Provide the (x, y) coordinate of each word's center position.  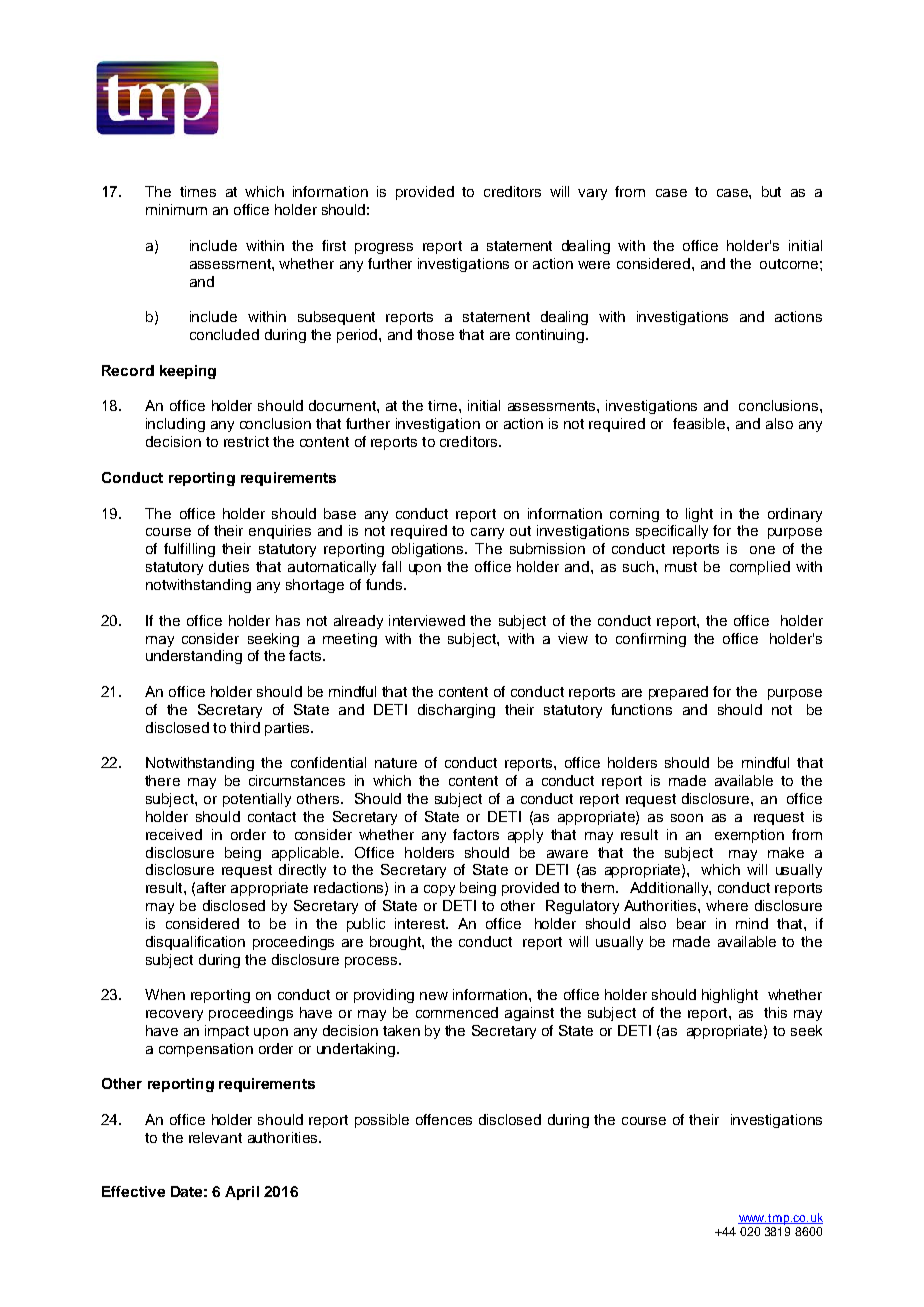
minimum (176, 209)
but (771, 191)
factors (476, 834)
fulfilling (189, 550)
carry (487, 533)
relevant (215, 1137)
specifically (672, 532)
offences (444, 1119)
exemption (749, 836)
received (174, 834)
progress (384, 248)
